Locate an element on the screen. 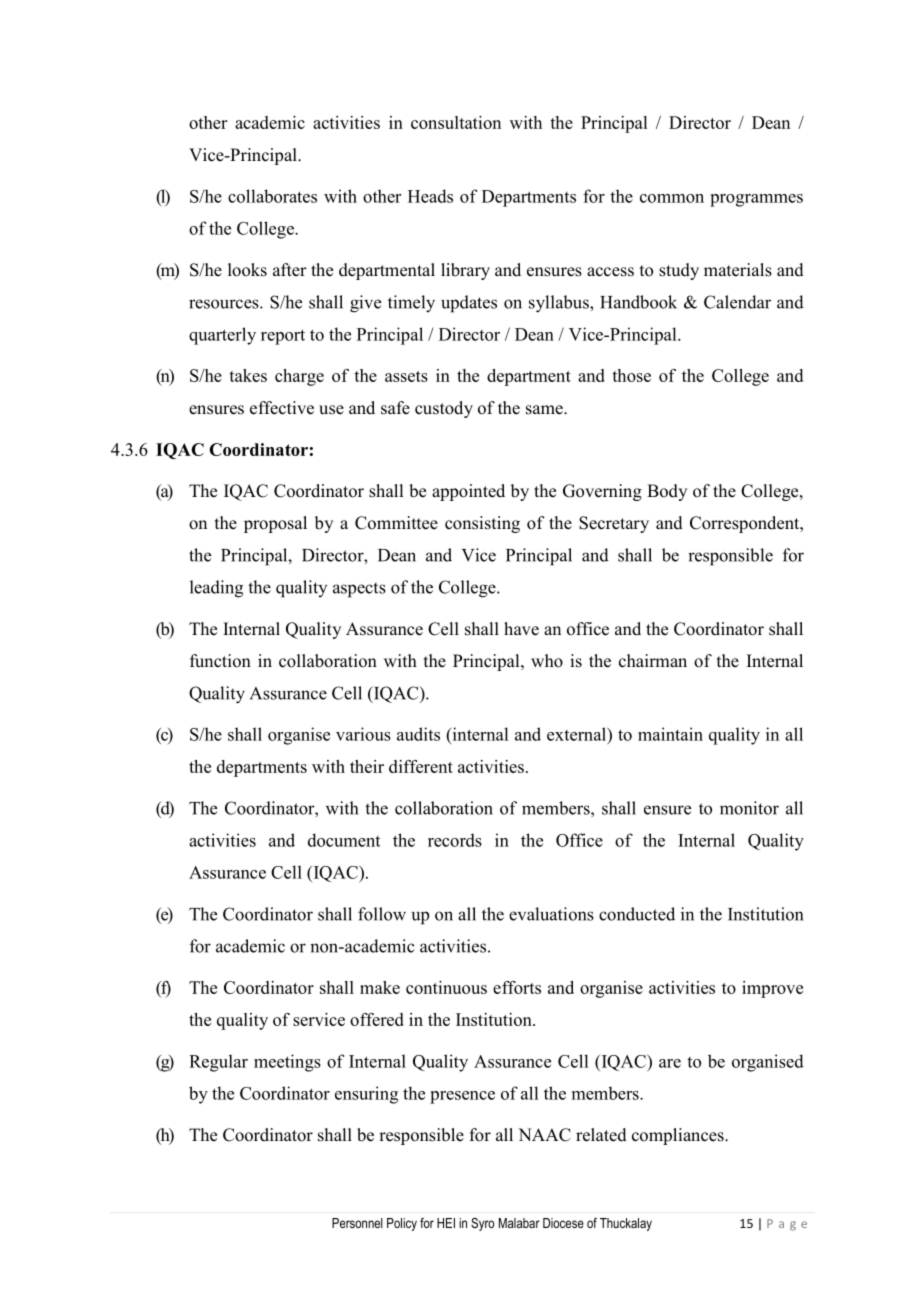 This screenshot has width=924, height=1308. common is located at coordinates (672, 198).
